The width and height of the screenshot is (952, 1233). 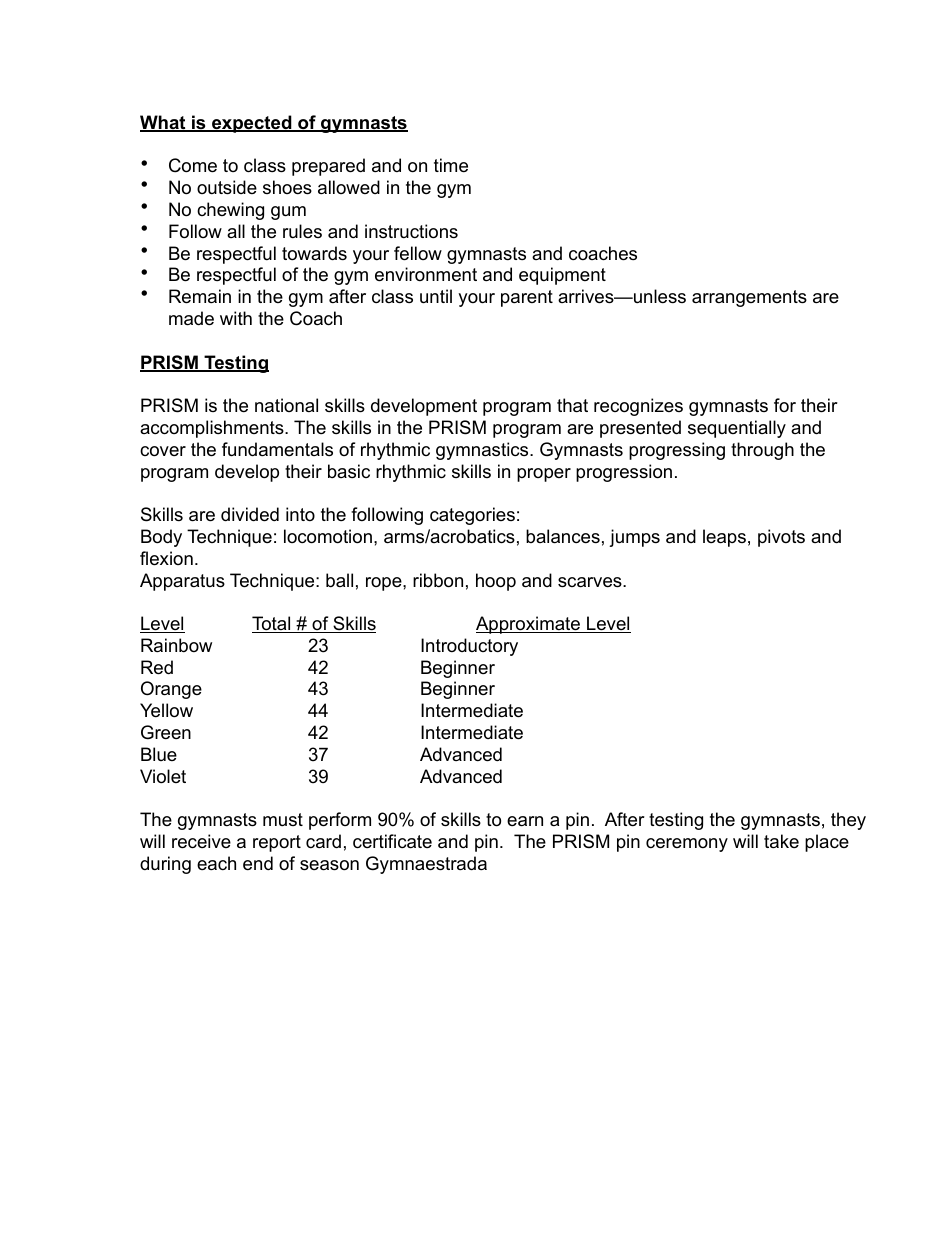 I want to click on pivots, so click(x=781, y=538).
